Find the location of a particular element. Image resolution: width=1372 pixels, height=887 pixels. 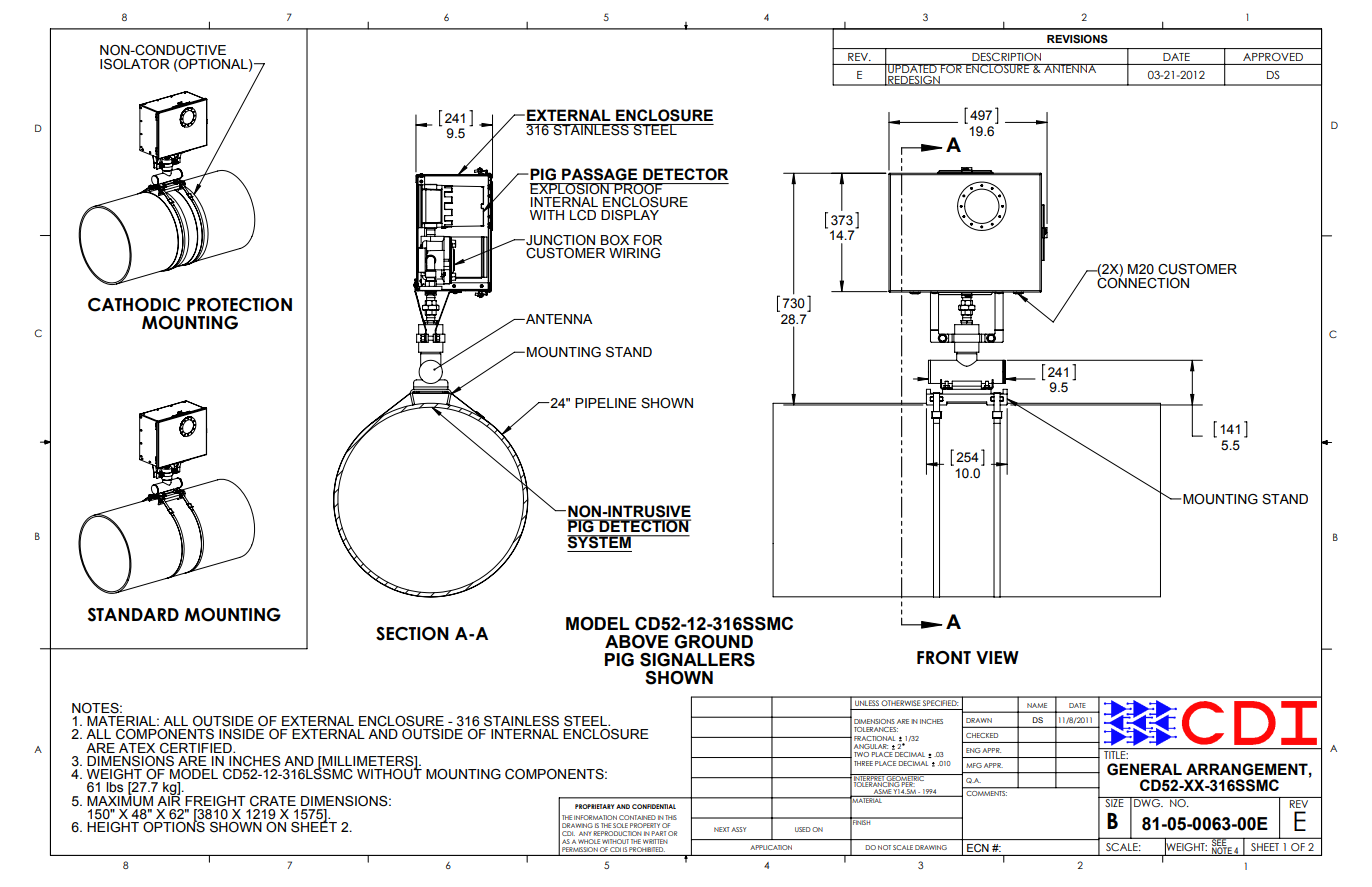

SYSTEM is located at coordinates (600, 542).
